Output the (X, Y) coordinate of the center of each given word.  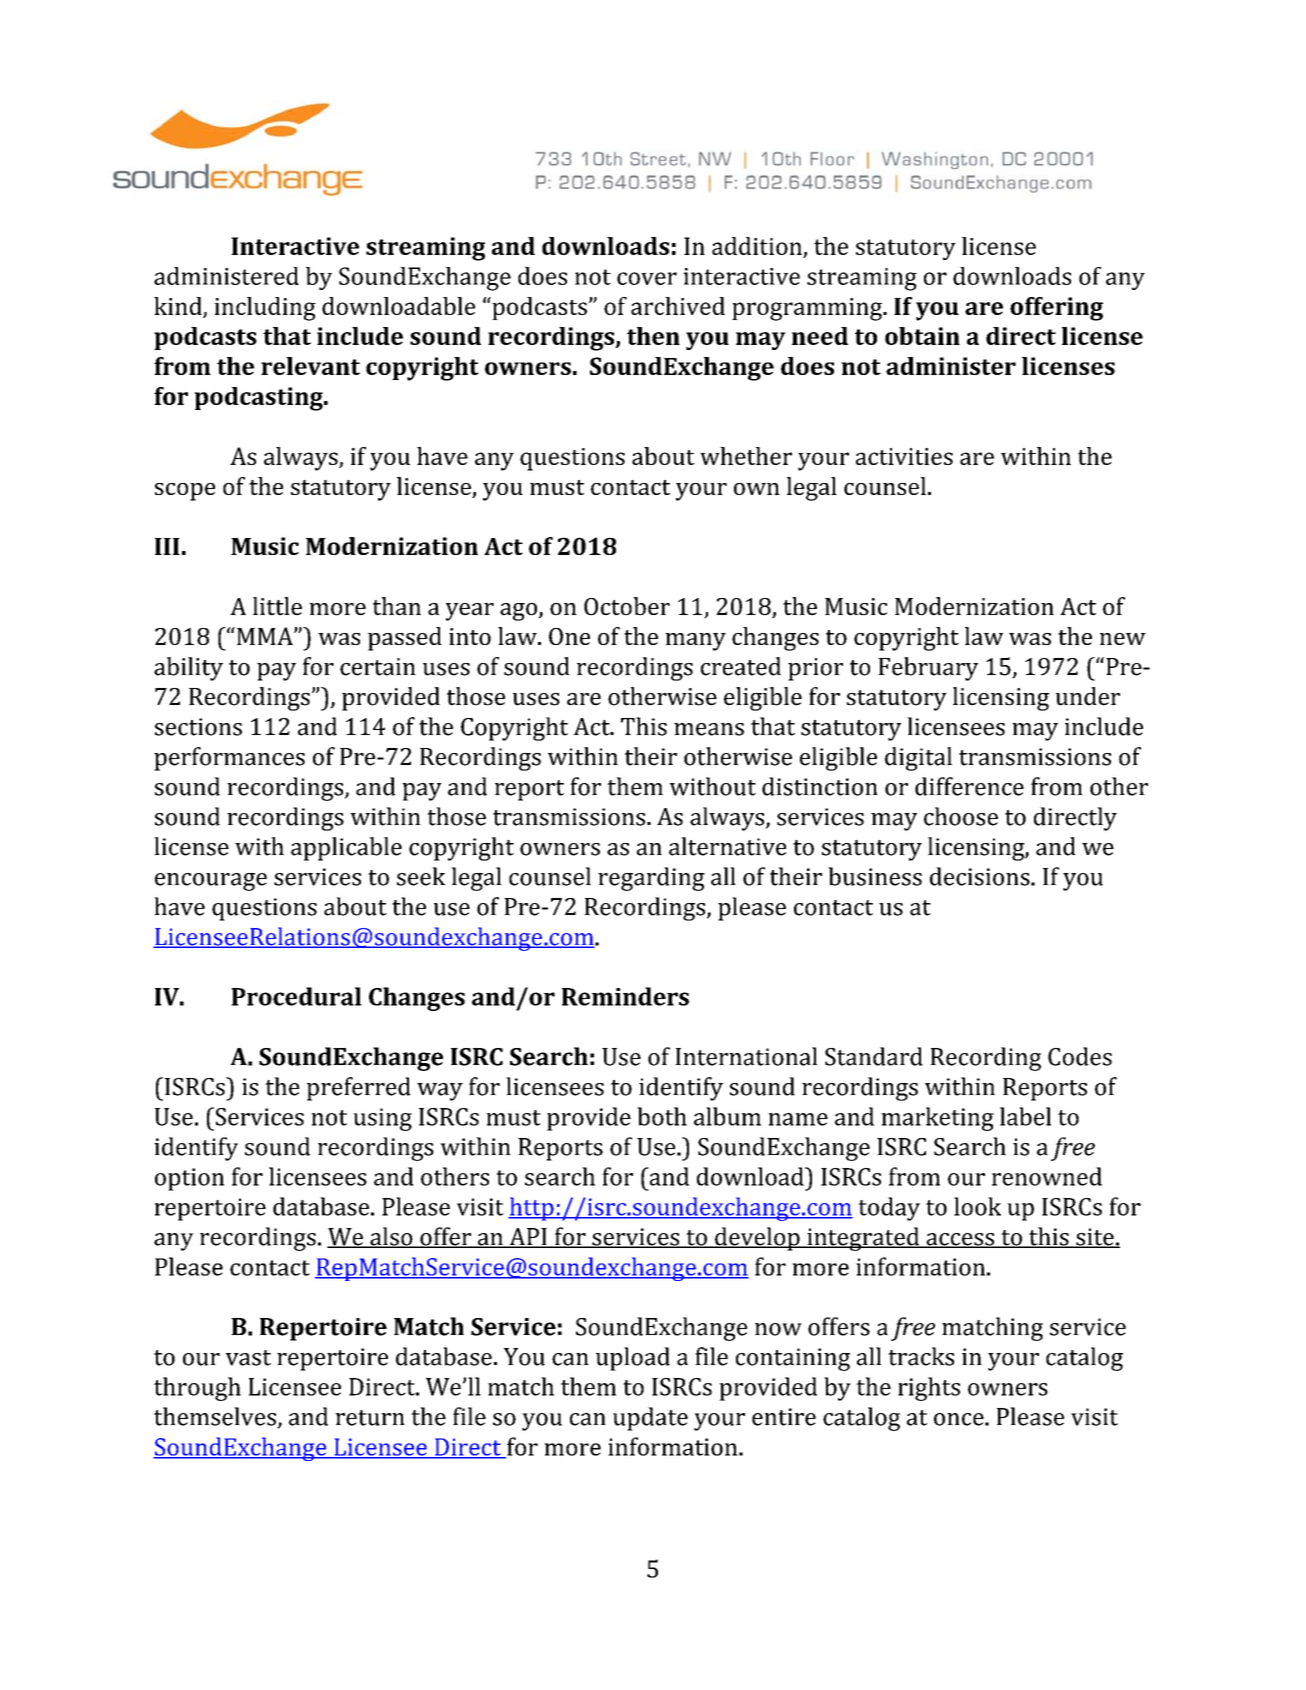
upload (633, 1359)
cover (647, 278)
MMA (264, 636)
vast (248, 1358)
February (928, 669)
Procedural (296, 996)
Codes (1080, 1056)
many (695, 642)
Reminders (625, 996)
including (265, 309)
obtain (922, 336)
